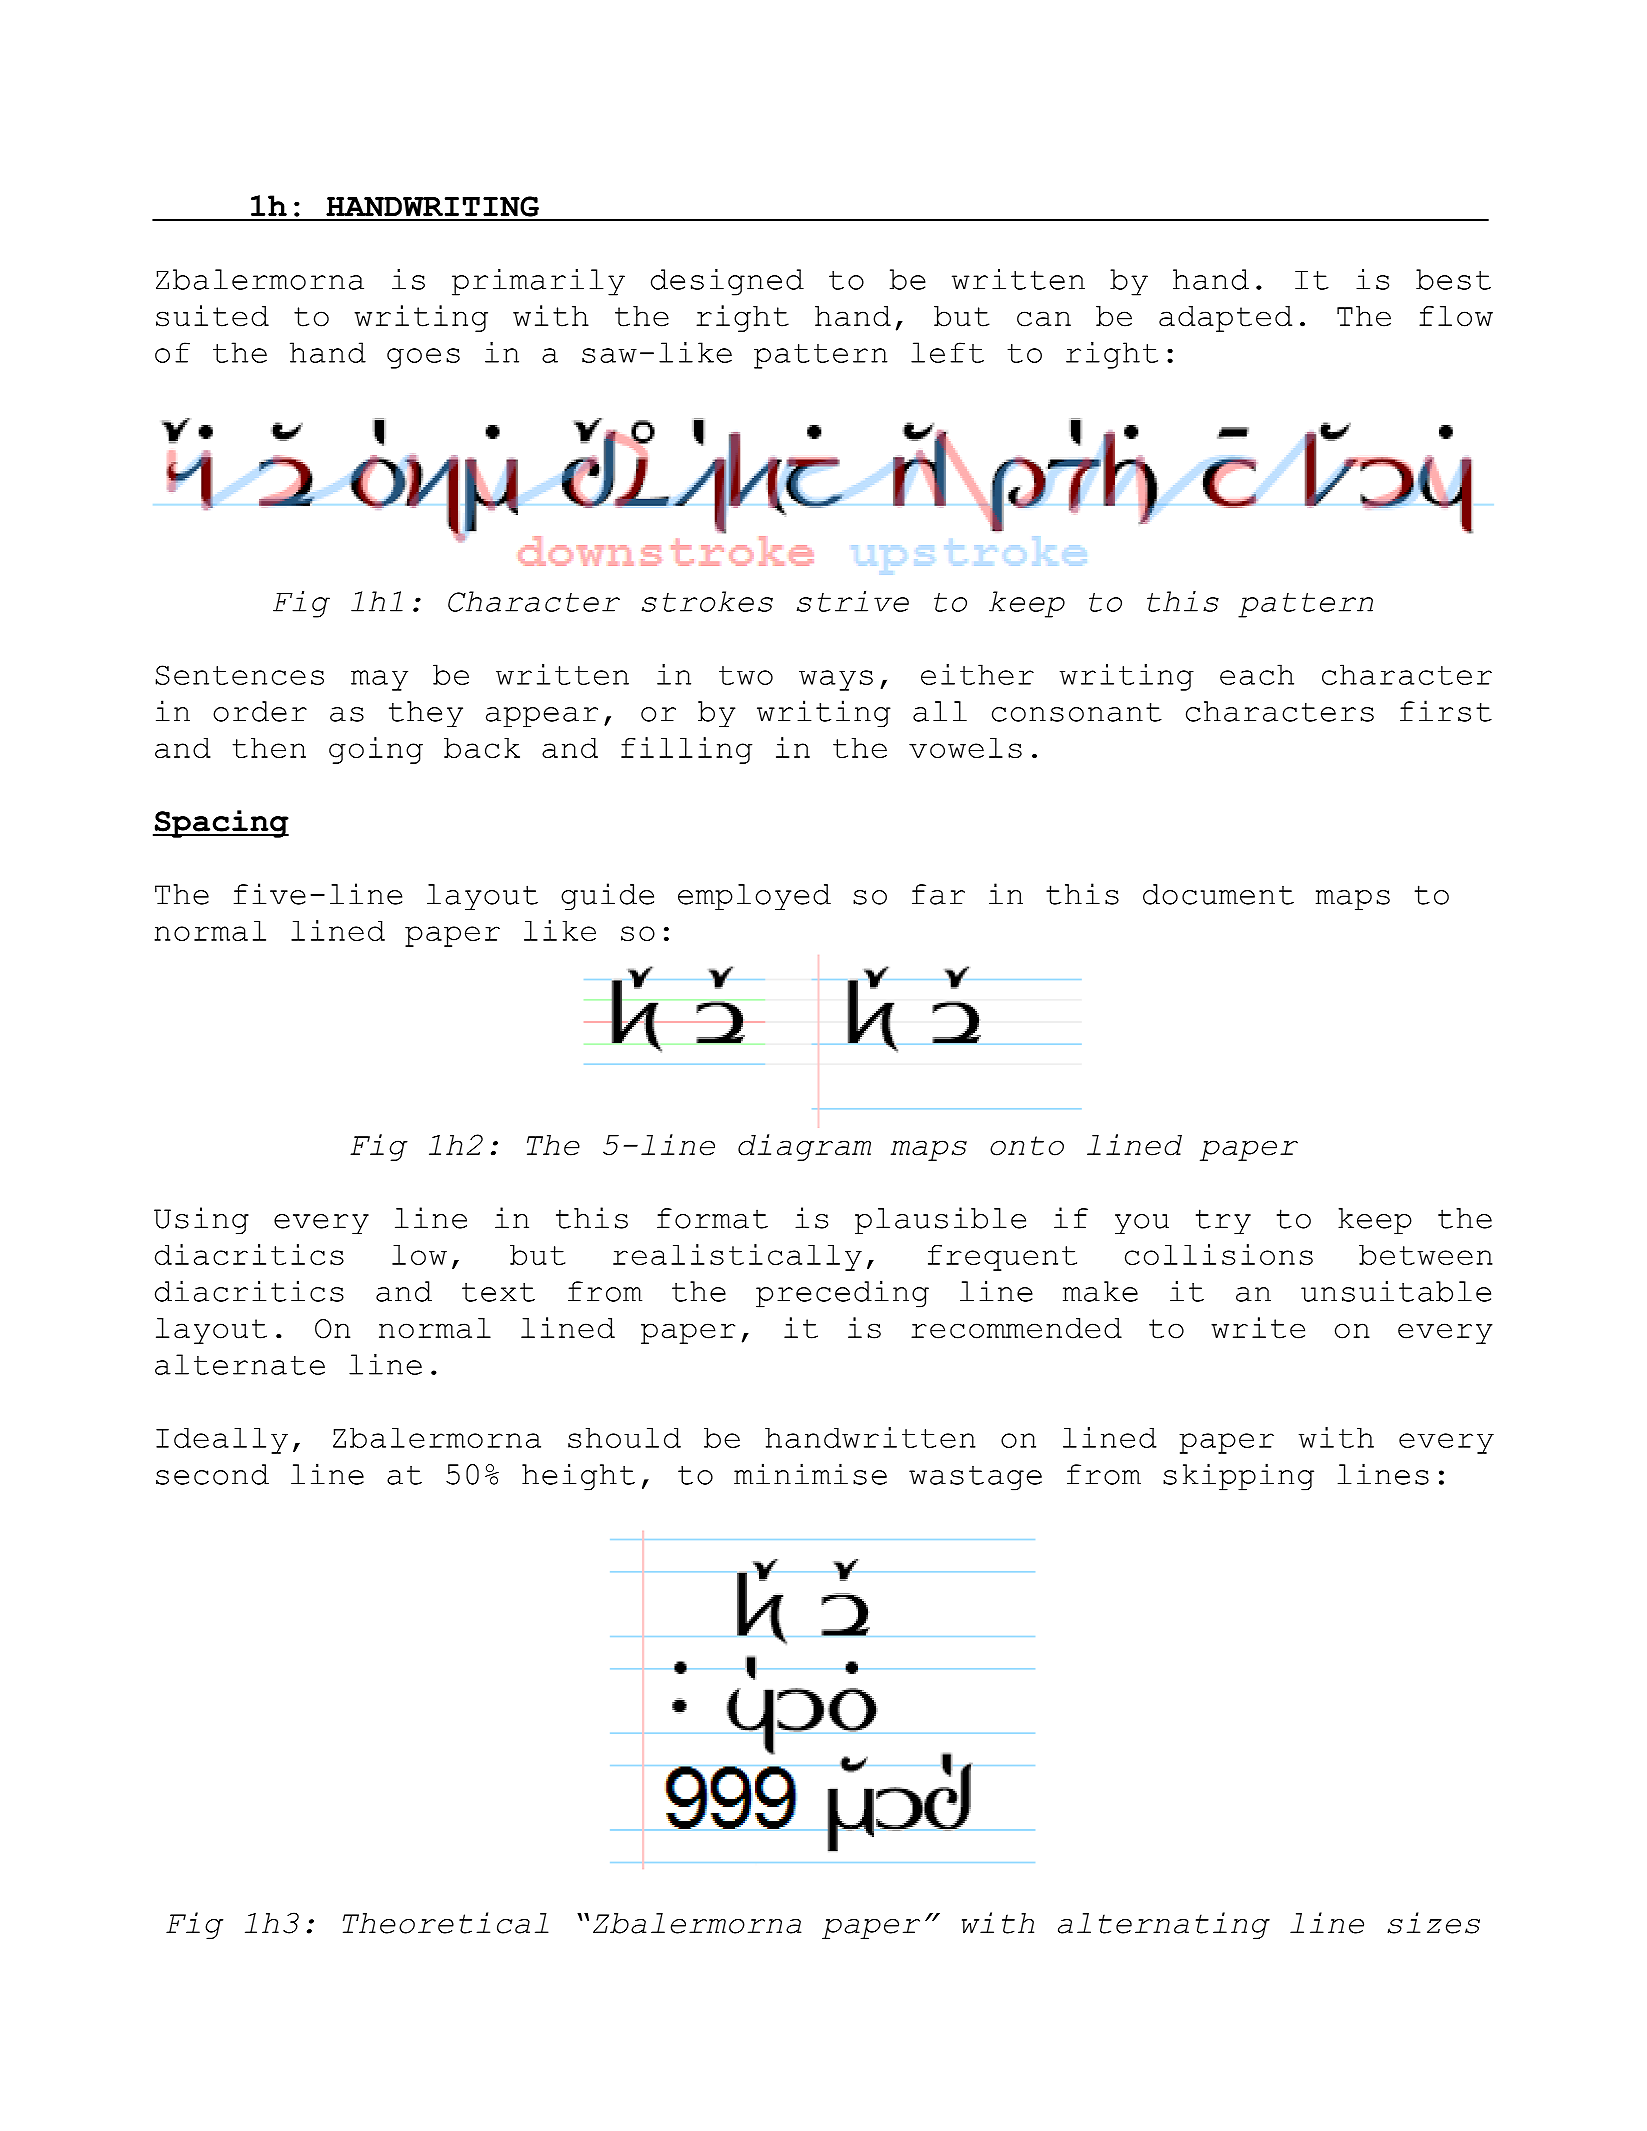 The image size is (1647, 2131). What do you see at coordinates (1223, 1221) in the page?
I see `try` at bounding box center [1223, 1221].
